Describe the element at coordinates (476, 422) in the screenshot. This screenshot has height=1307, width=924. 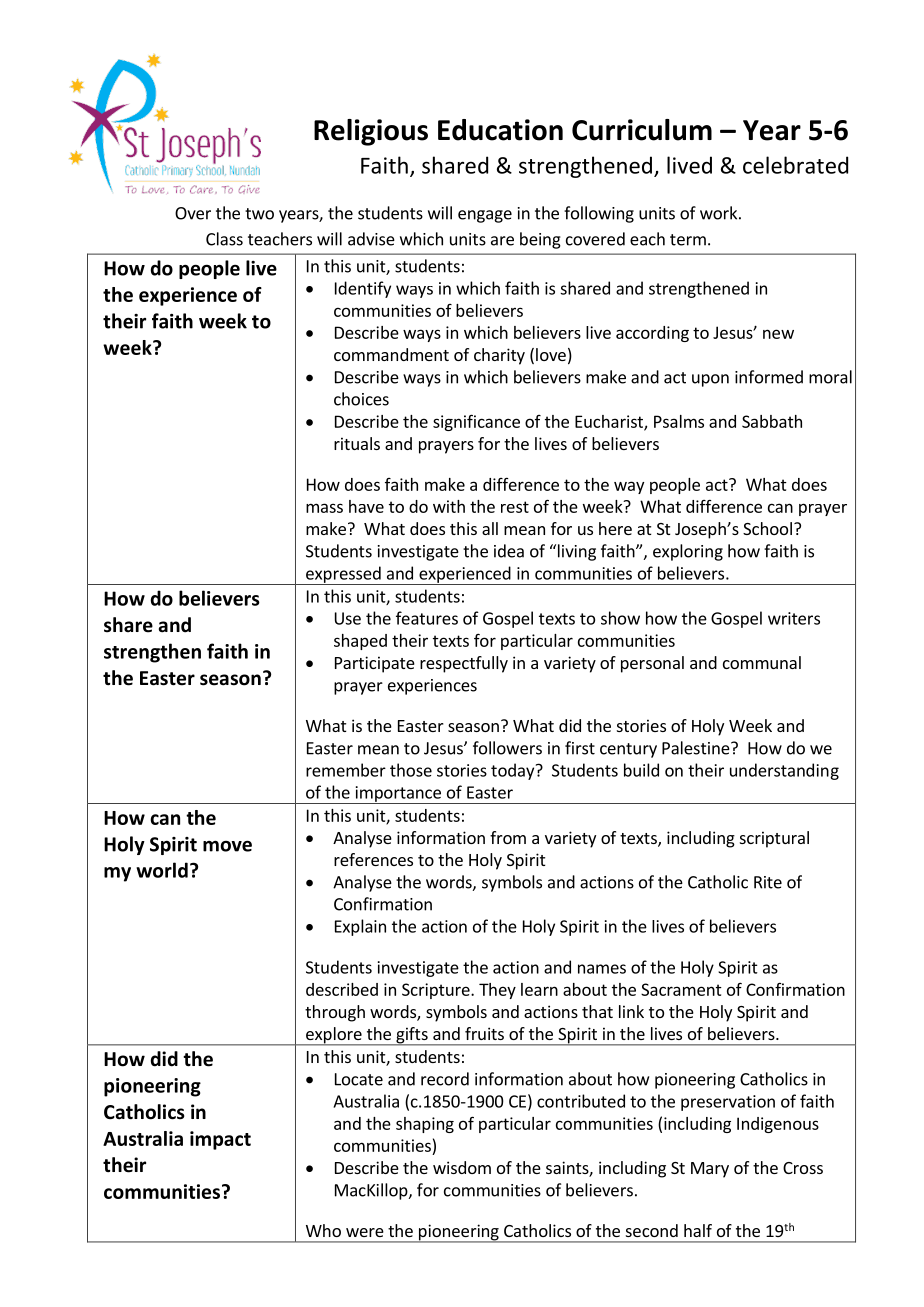
I see `significance` at that location.
